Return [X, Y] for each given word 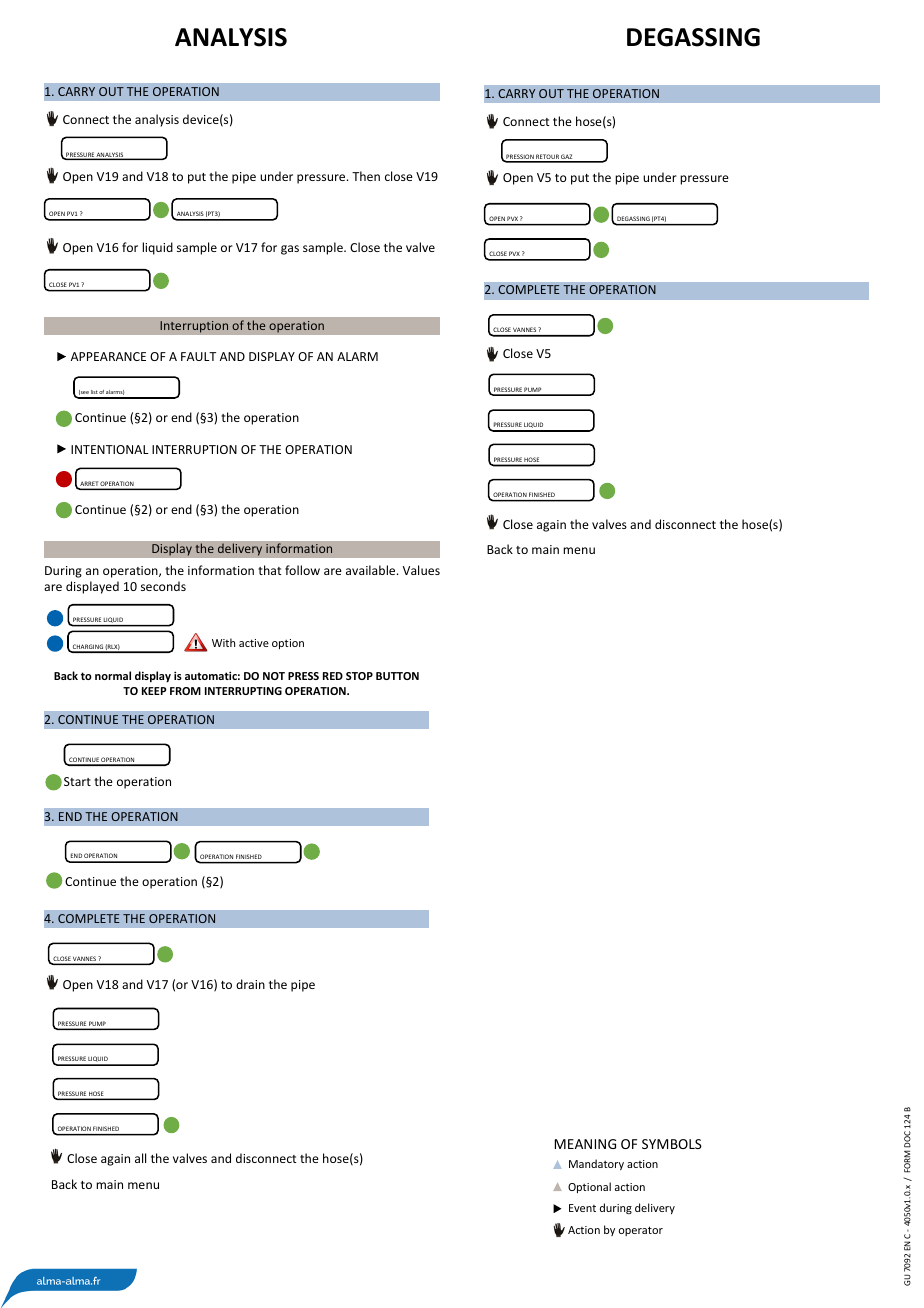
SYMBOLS [672, 1144]
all [140, 1158]
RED [333, 676]
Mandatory [596, 1164]
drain [250, 984]
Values [421, 570]
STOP [359, 676]
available [372, 570]
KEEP [154, 691]
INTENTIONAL [110, 449]
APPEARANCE [108, 356]
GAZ [567, 158]
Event [582, 1208]
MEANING [585, 1144]
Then [366, 176]
